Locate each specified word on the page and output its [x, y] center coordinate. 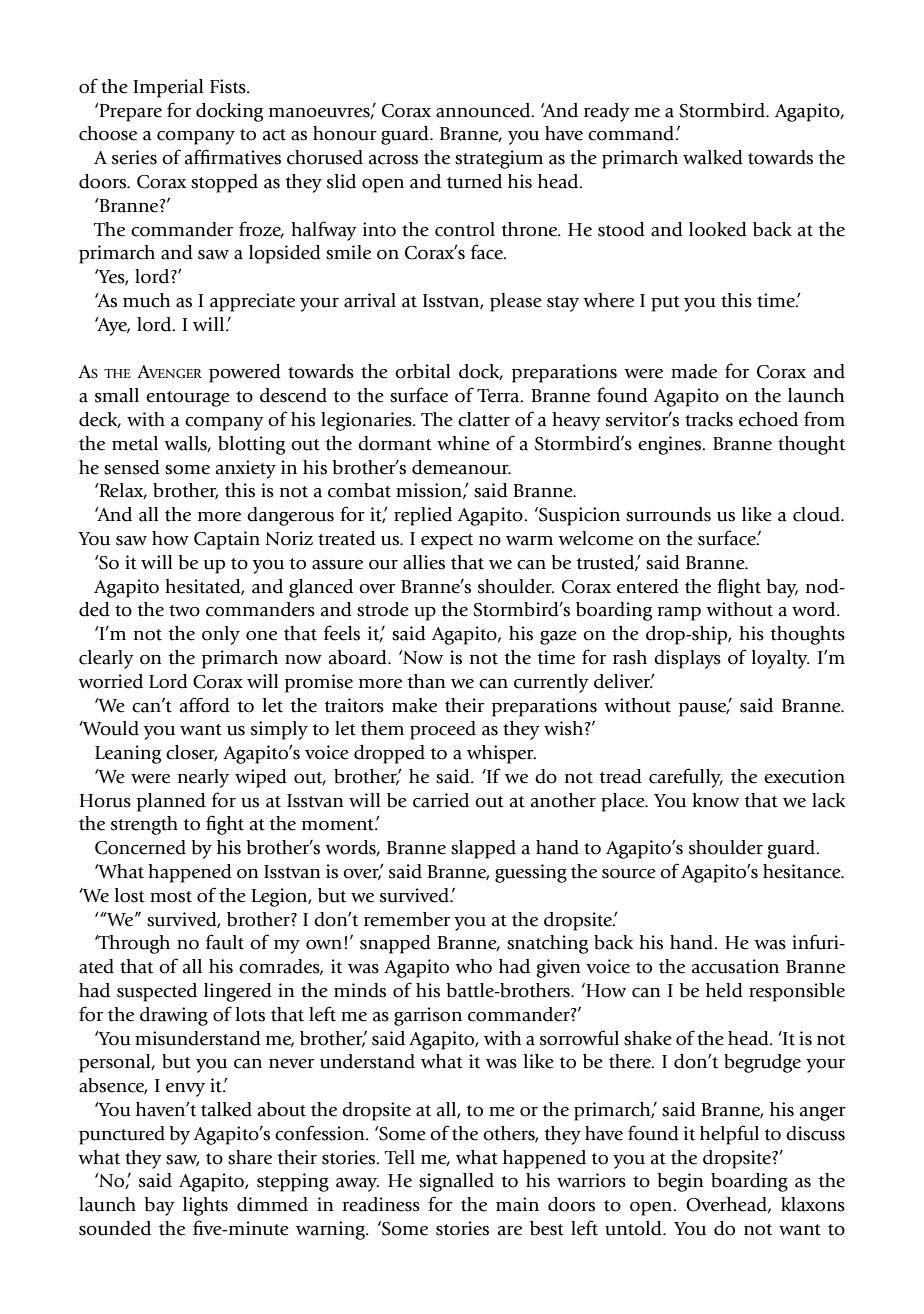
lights [205, 1206]
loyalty [781, 659]
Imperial [168, 88]
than [426, 681]
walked [713, 157]
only [221, 635]
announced [484, 110]
